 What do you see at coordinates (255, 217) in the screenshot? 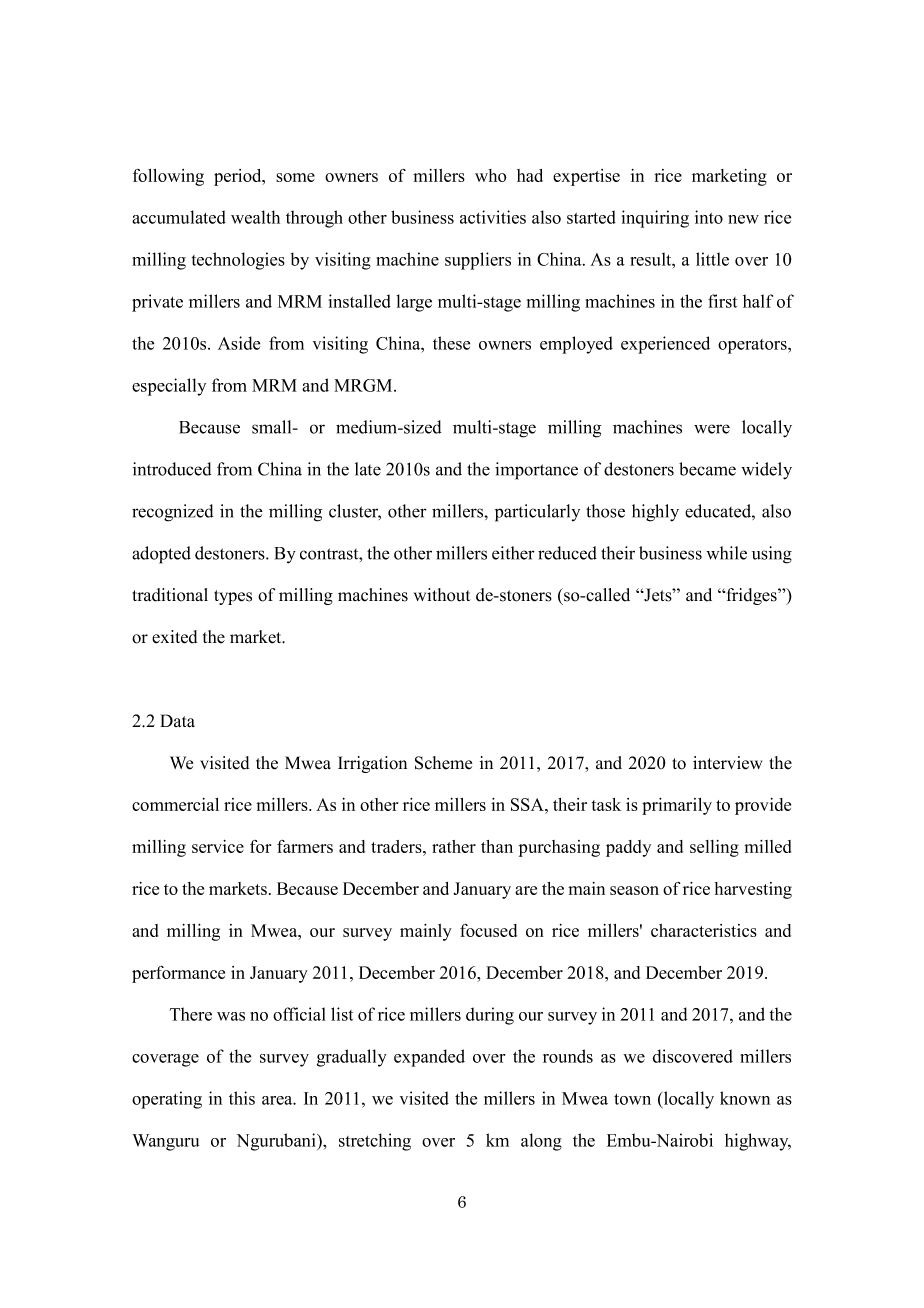
I see `wealth` at bounding box center [255, 217].
